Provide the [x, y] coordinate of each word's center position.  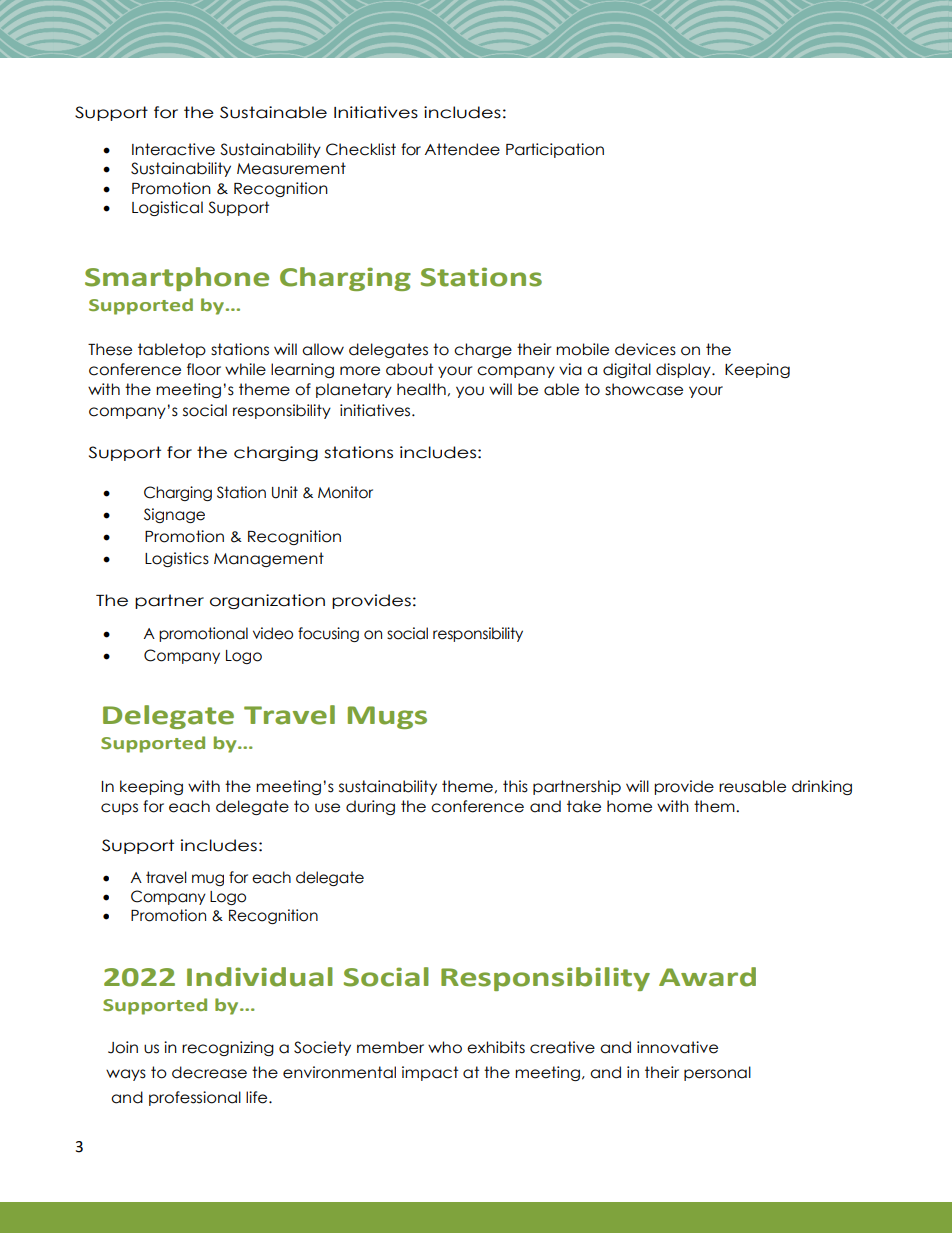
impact [430, 1073]
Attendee [462, 149]
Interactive [173, 149]
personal [717, 1073]
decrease [209, 1072]
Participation [555, 150]
